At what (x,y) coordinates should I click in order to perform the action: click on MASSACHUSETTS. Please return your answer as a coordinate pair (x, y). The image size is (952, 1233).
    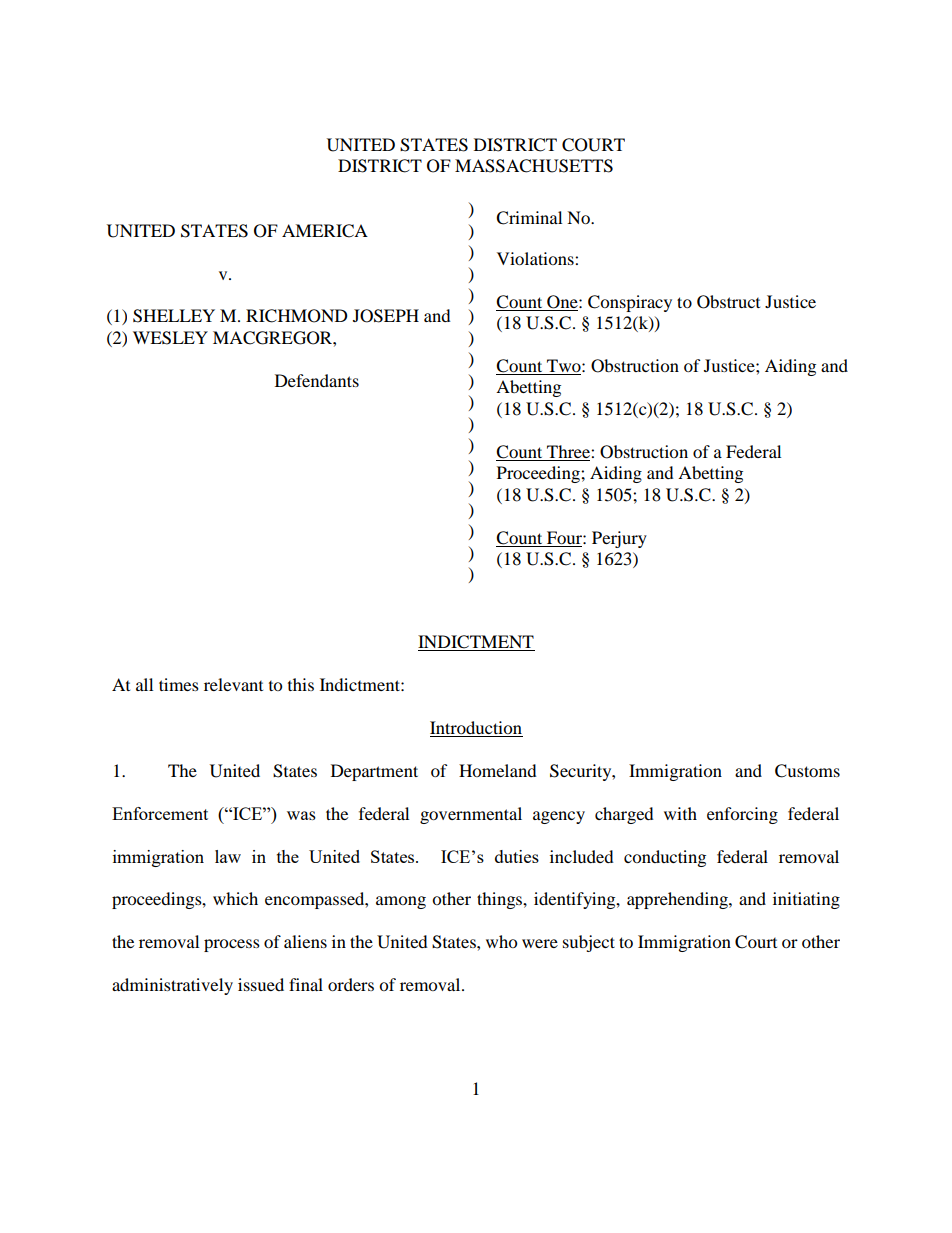
    Looking at the image, I should click on (534, 166).
